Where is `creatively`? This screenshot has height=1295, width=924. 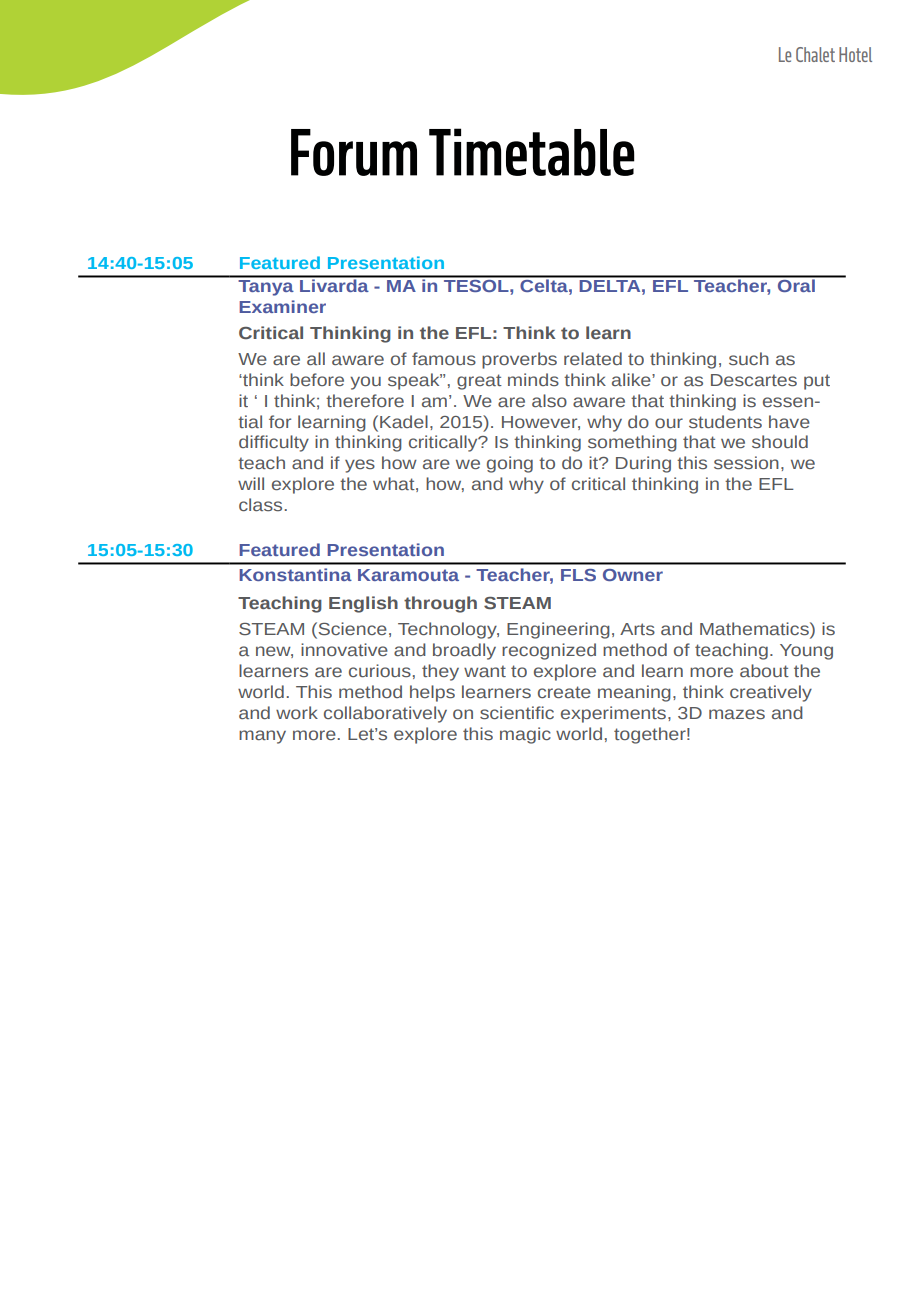 creatively is located at coordinates (771, 693).
